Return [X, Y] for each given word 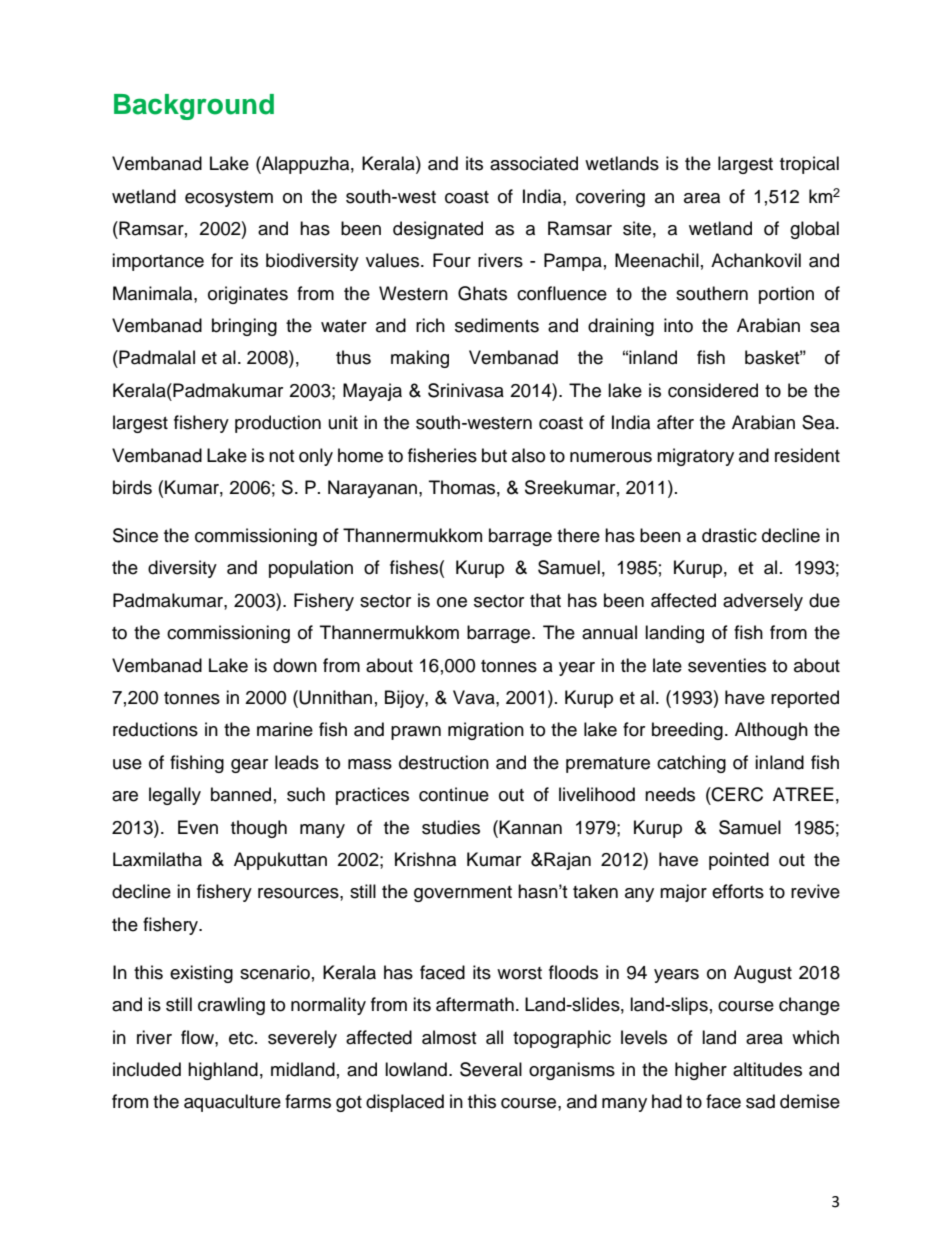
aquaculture [232, 1103]
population [311, 569]
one [452, 602]
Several [491, 1069]
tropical [809, 165]
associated [534, 163]
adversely [763, 602]
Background [194, 107]
